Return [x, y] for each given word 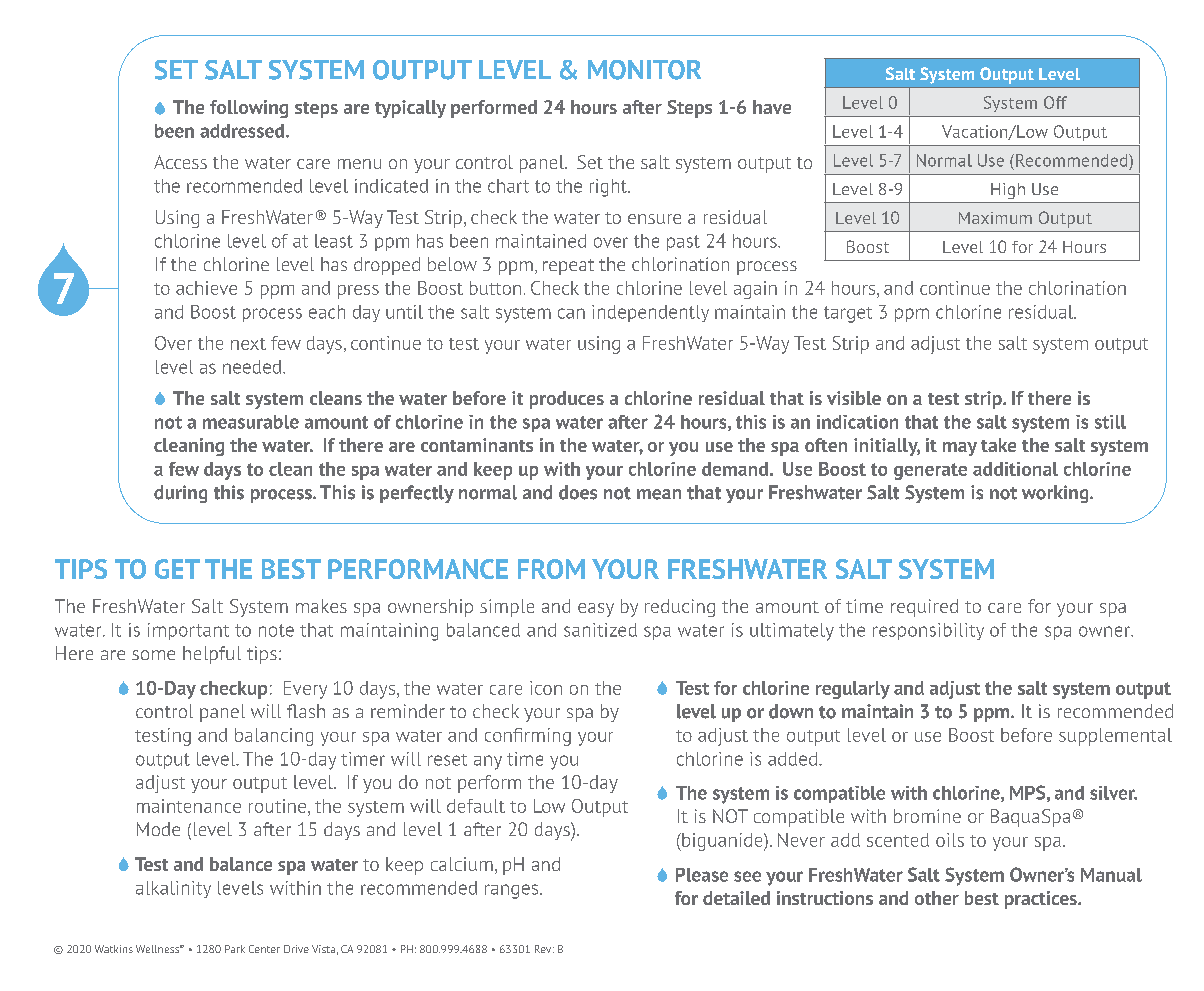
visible [854, 398]
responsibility [928, 631]
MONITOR [644, 70]
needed [252, 367]
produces [567, 400]
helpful [212, 655]
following [249, 109]
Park [235, 949]
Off [1055, 102]
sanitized [600, 630]
